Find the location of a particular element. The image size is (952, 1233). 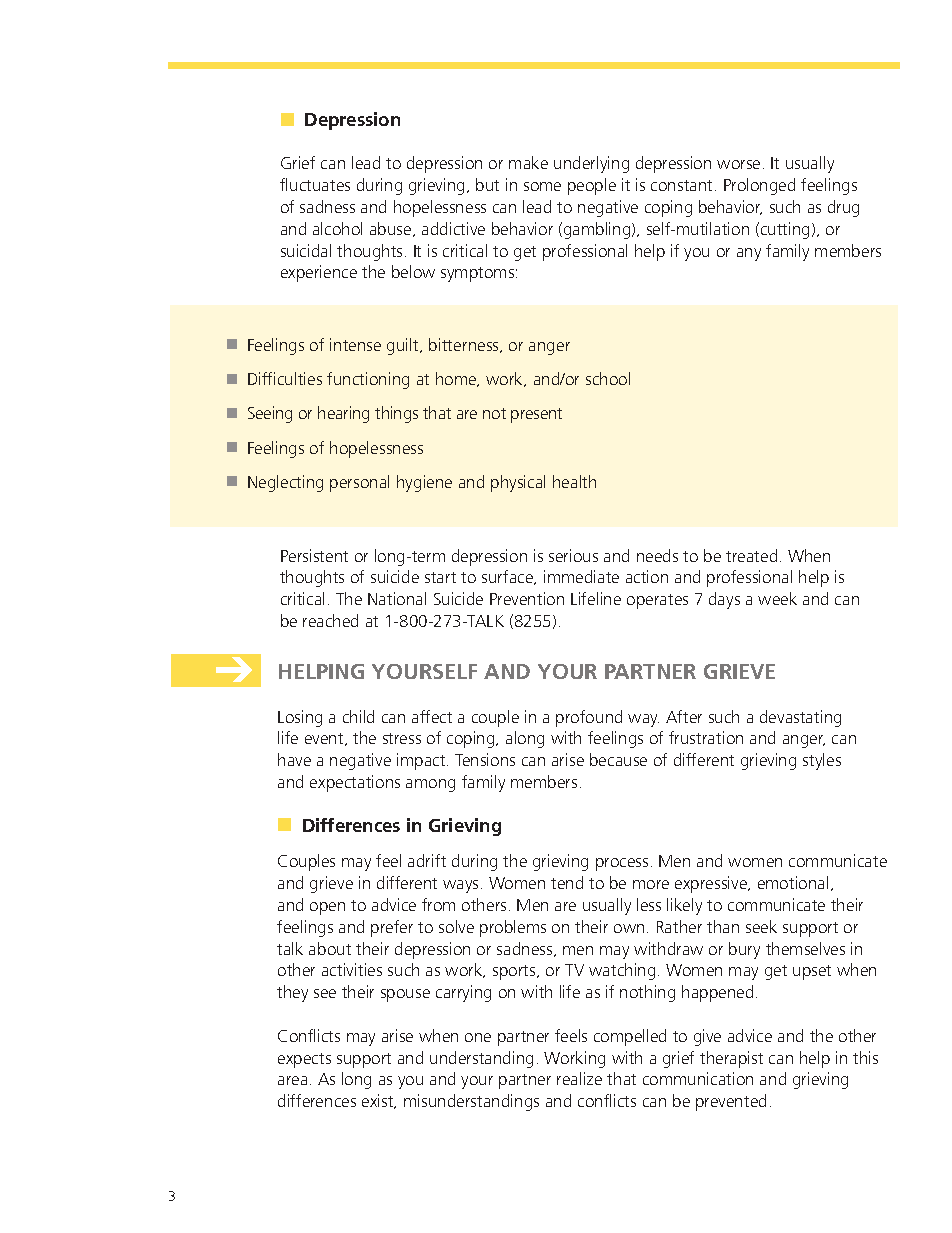

present is located at coordinates (536, 415).
